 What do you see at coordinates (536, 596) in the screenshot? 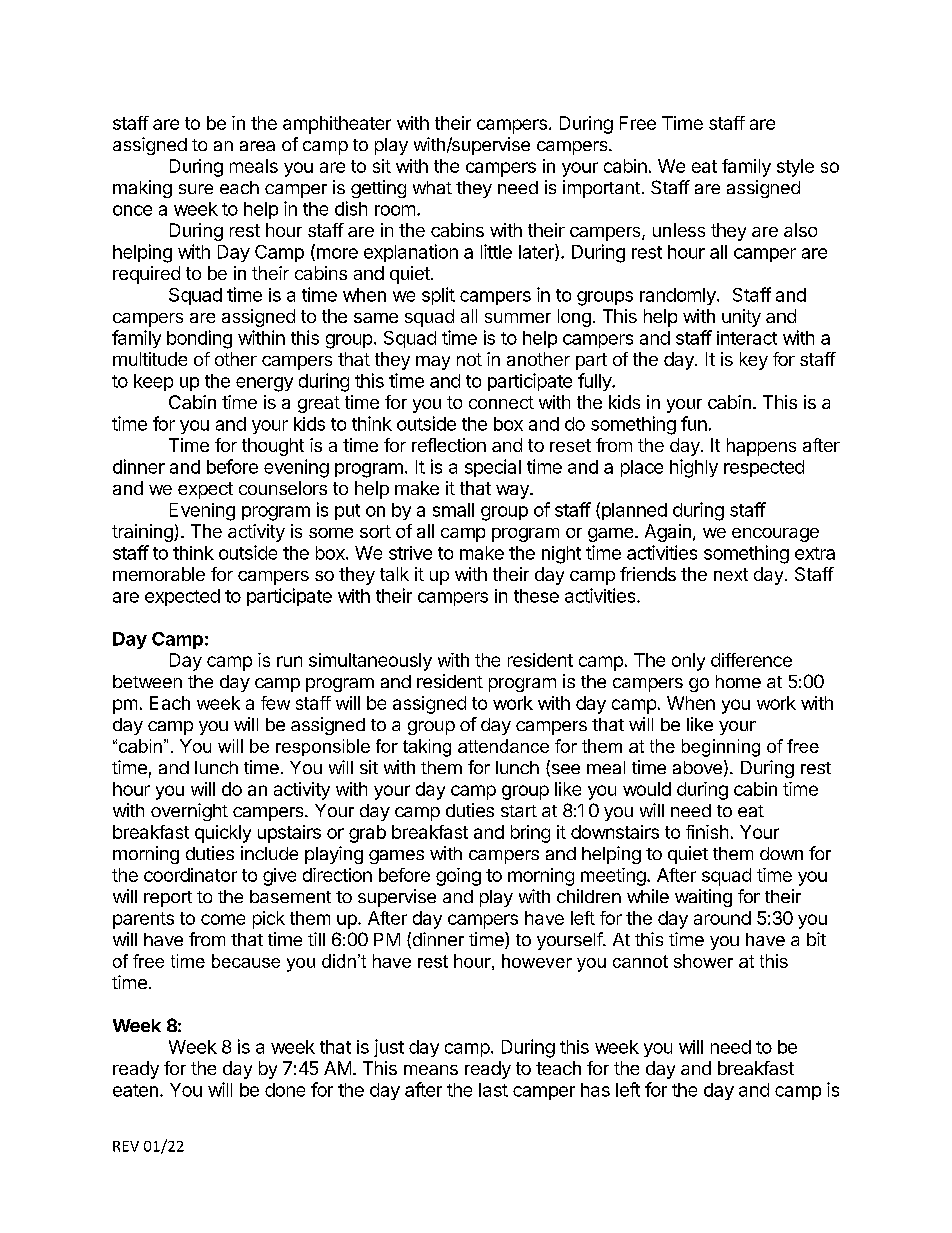
I see `these` at bounding box center [536, 596].
